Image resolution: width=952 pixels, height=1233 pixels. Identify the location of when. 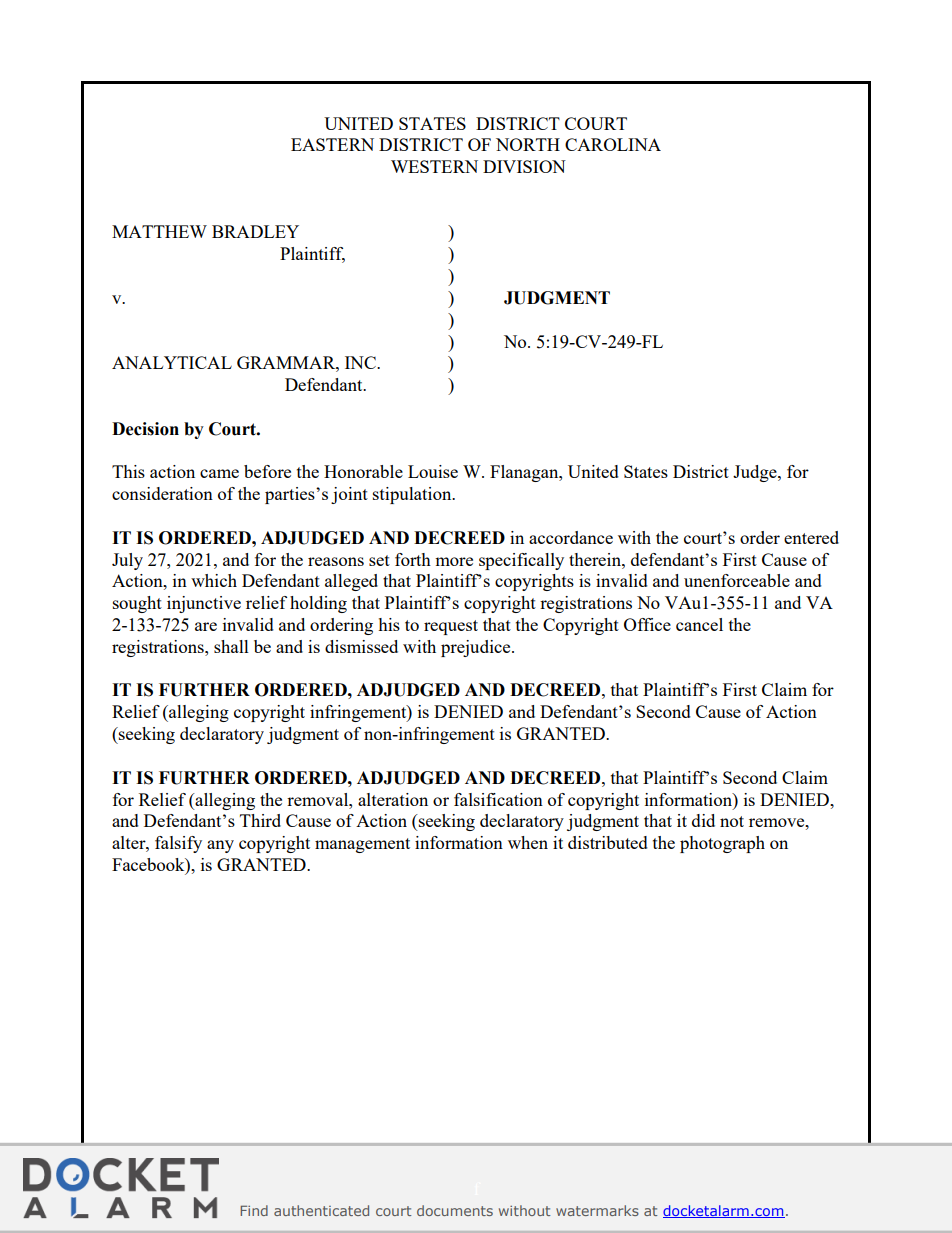
(528, 842).
